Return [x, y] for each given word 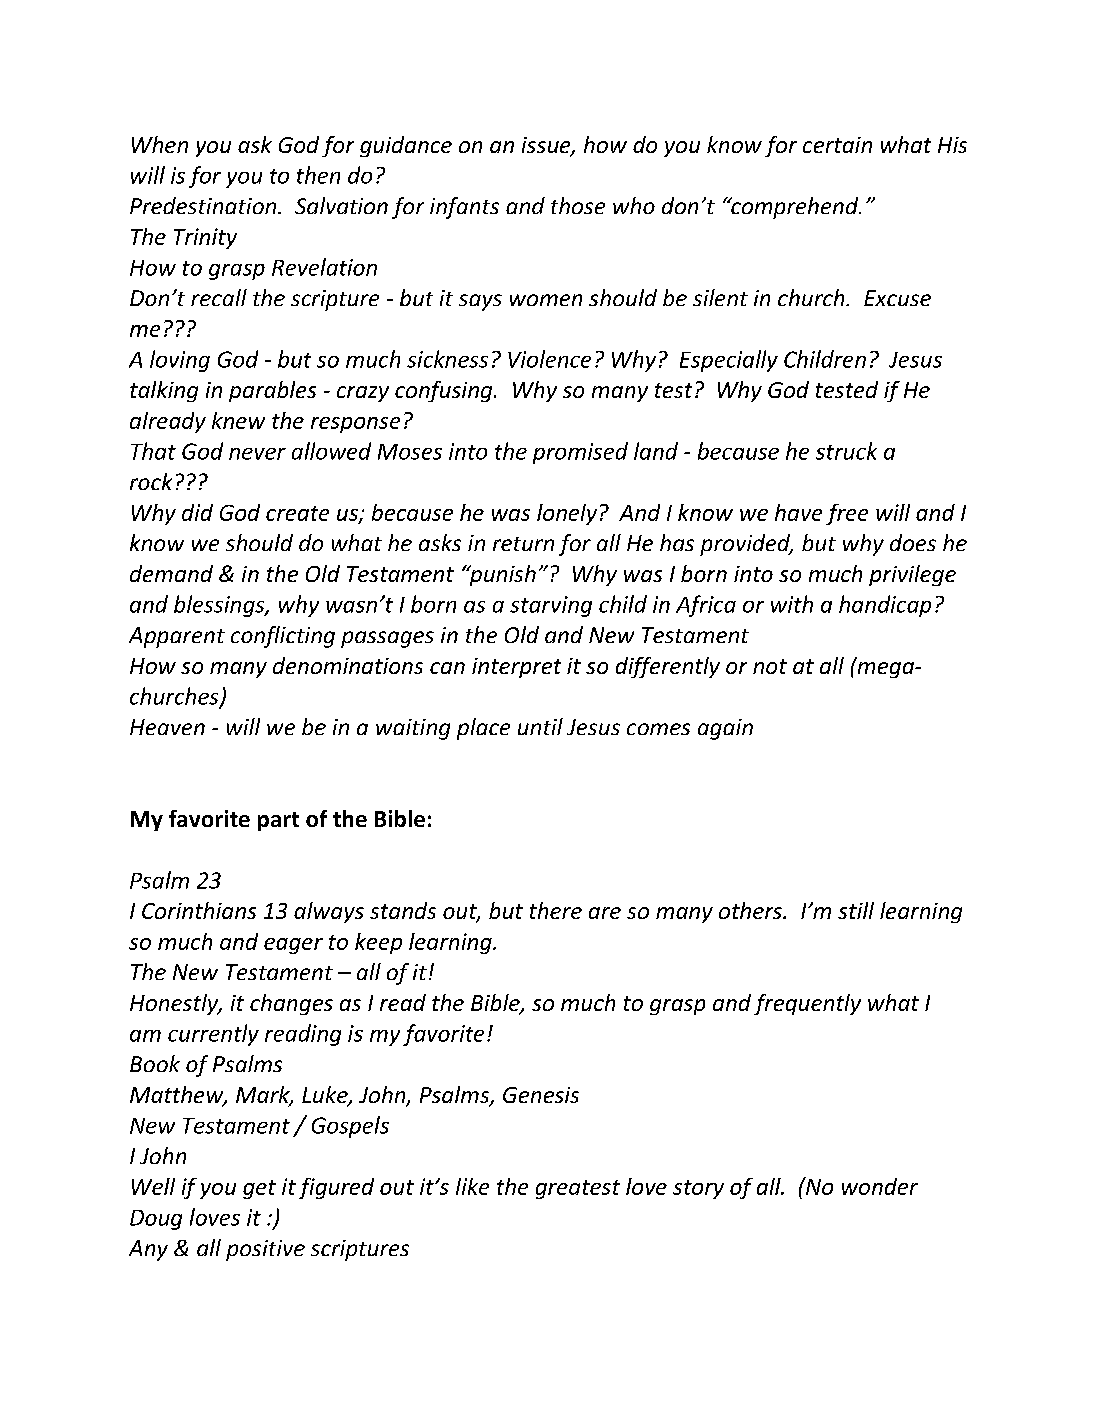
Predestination [204, 205]
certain [837, 145]
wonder [880, 1186]
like [472, 1186]
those [578, 205]
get [259, 1189]
